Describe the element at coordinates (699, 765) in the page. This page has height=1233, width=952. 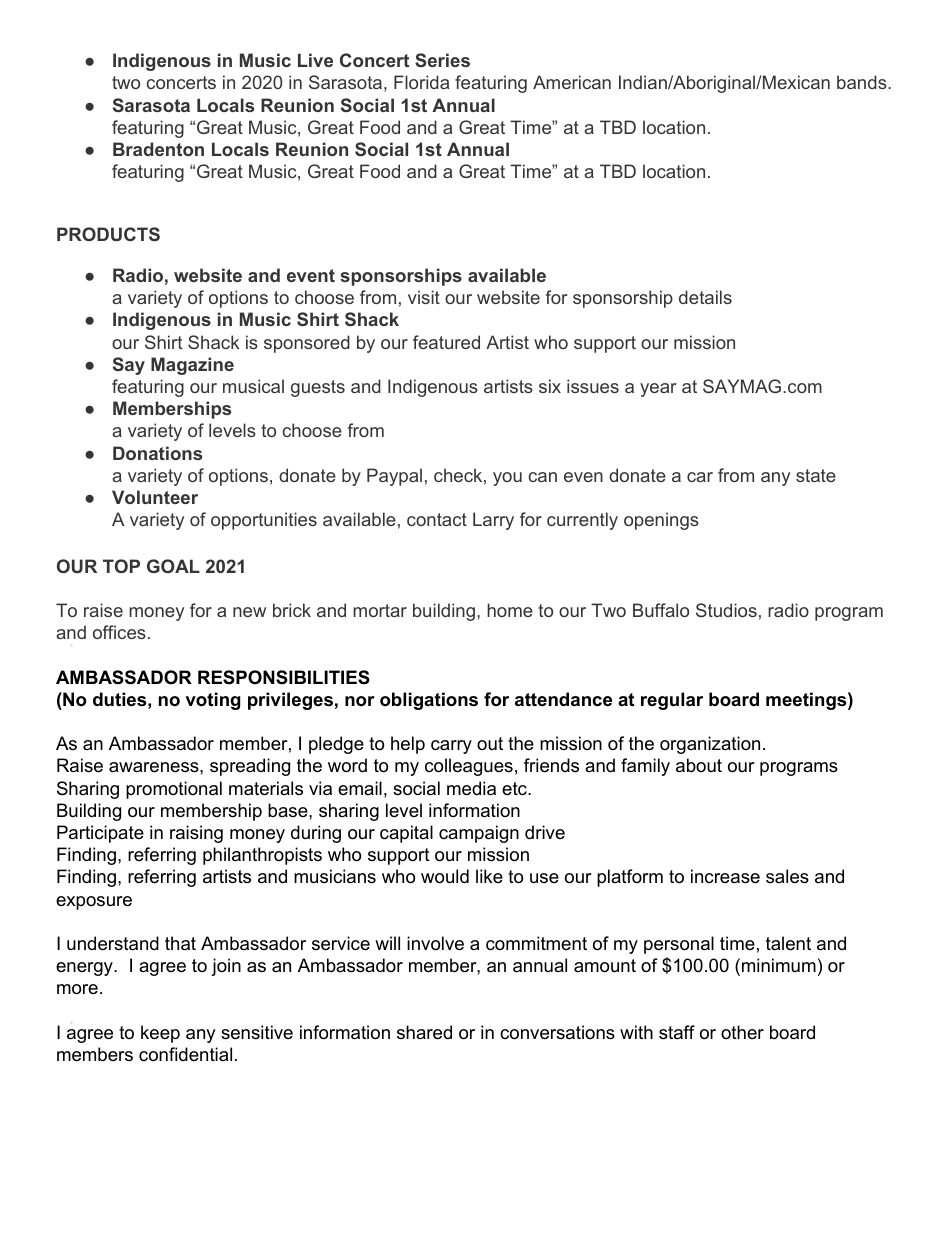
I see `about` at that location.
